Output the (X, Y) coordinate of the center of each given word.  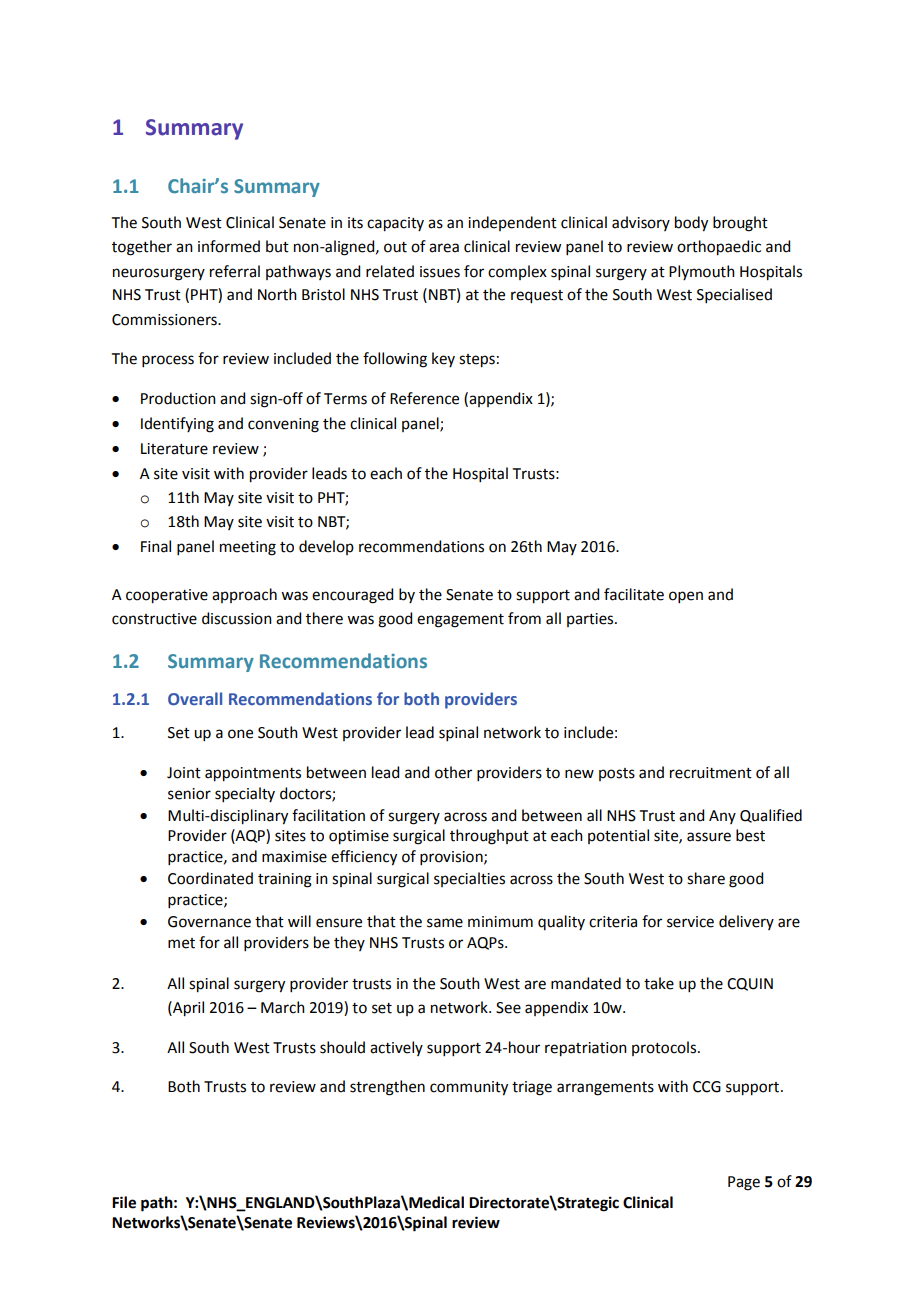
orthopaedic (719, 248)
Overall (195, 698)
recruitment (711, 773)
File (124, 1202)
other (453, 772)
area (444, 248)
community (469, 1088)
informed (229, 246)
